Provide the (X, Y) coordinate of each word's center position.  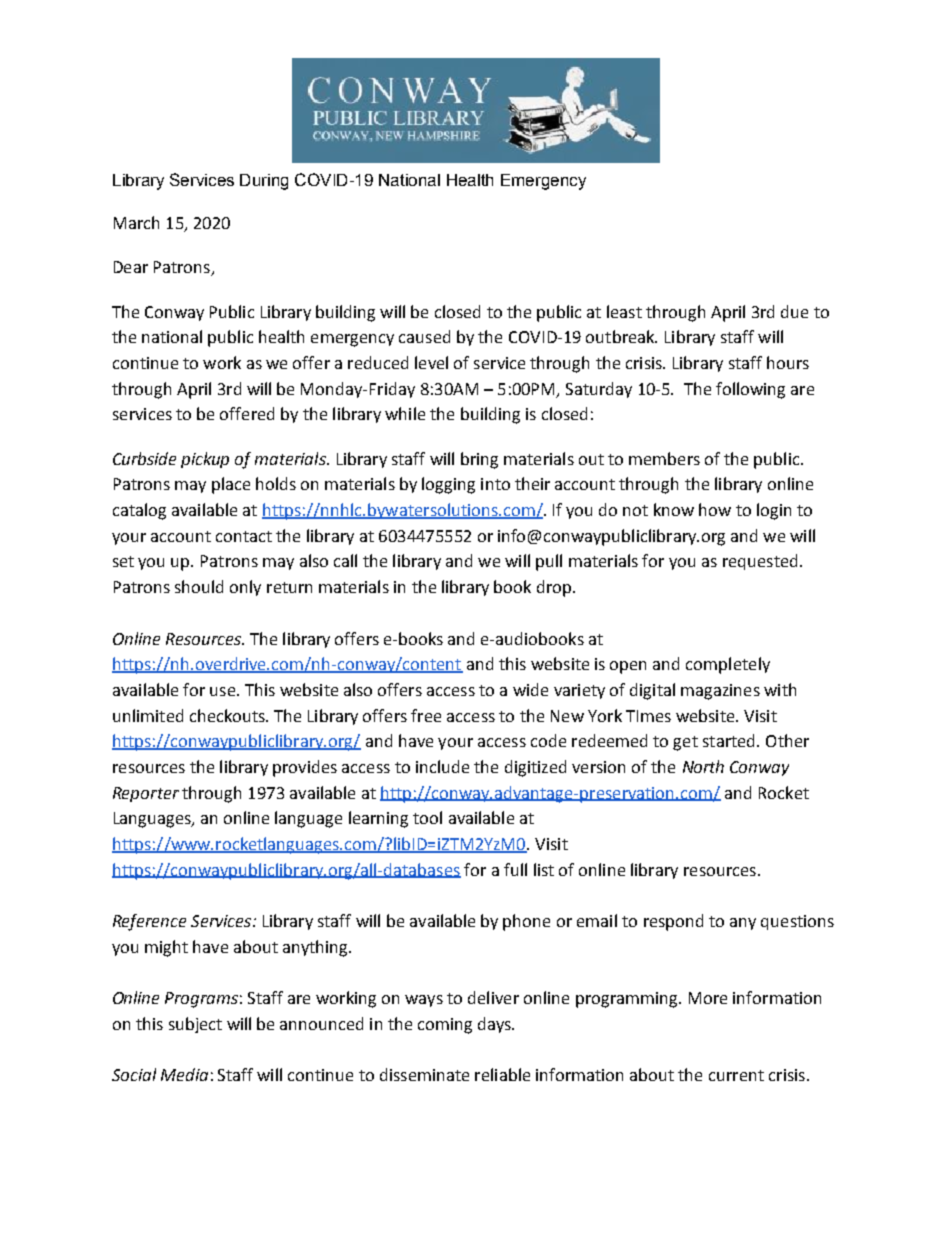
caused (424, 336)
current (736, 1075)
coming (445, 1026)
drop (555, 588)
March (136, 222)
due (794, 311)
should (199, 586)
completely (728, 665)
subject (195, 1025)
